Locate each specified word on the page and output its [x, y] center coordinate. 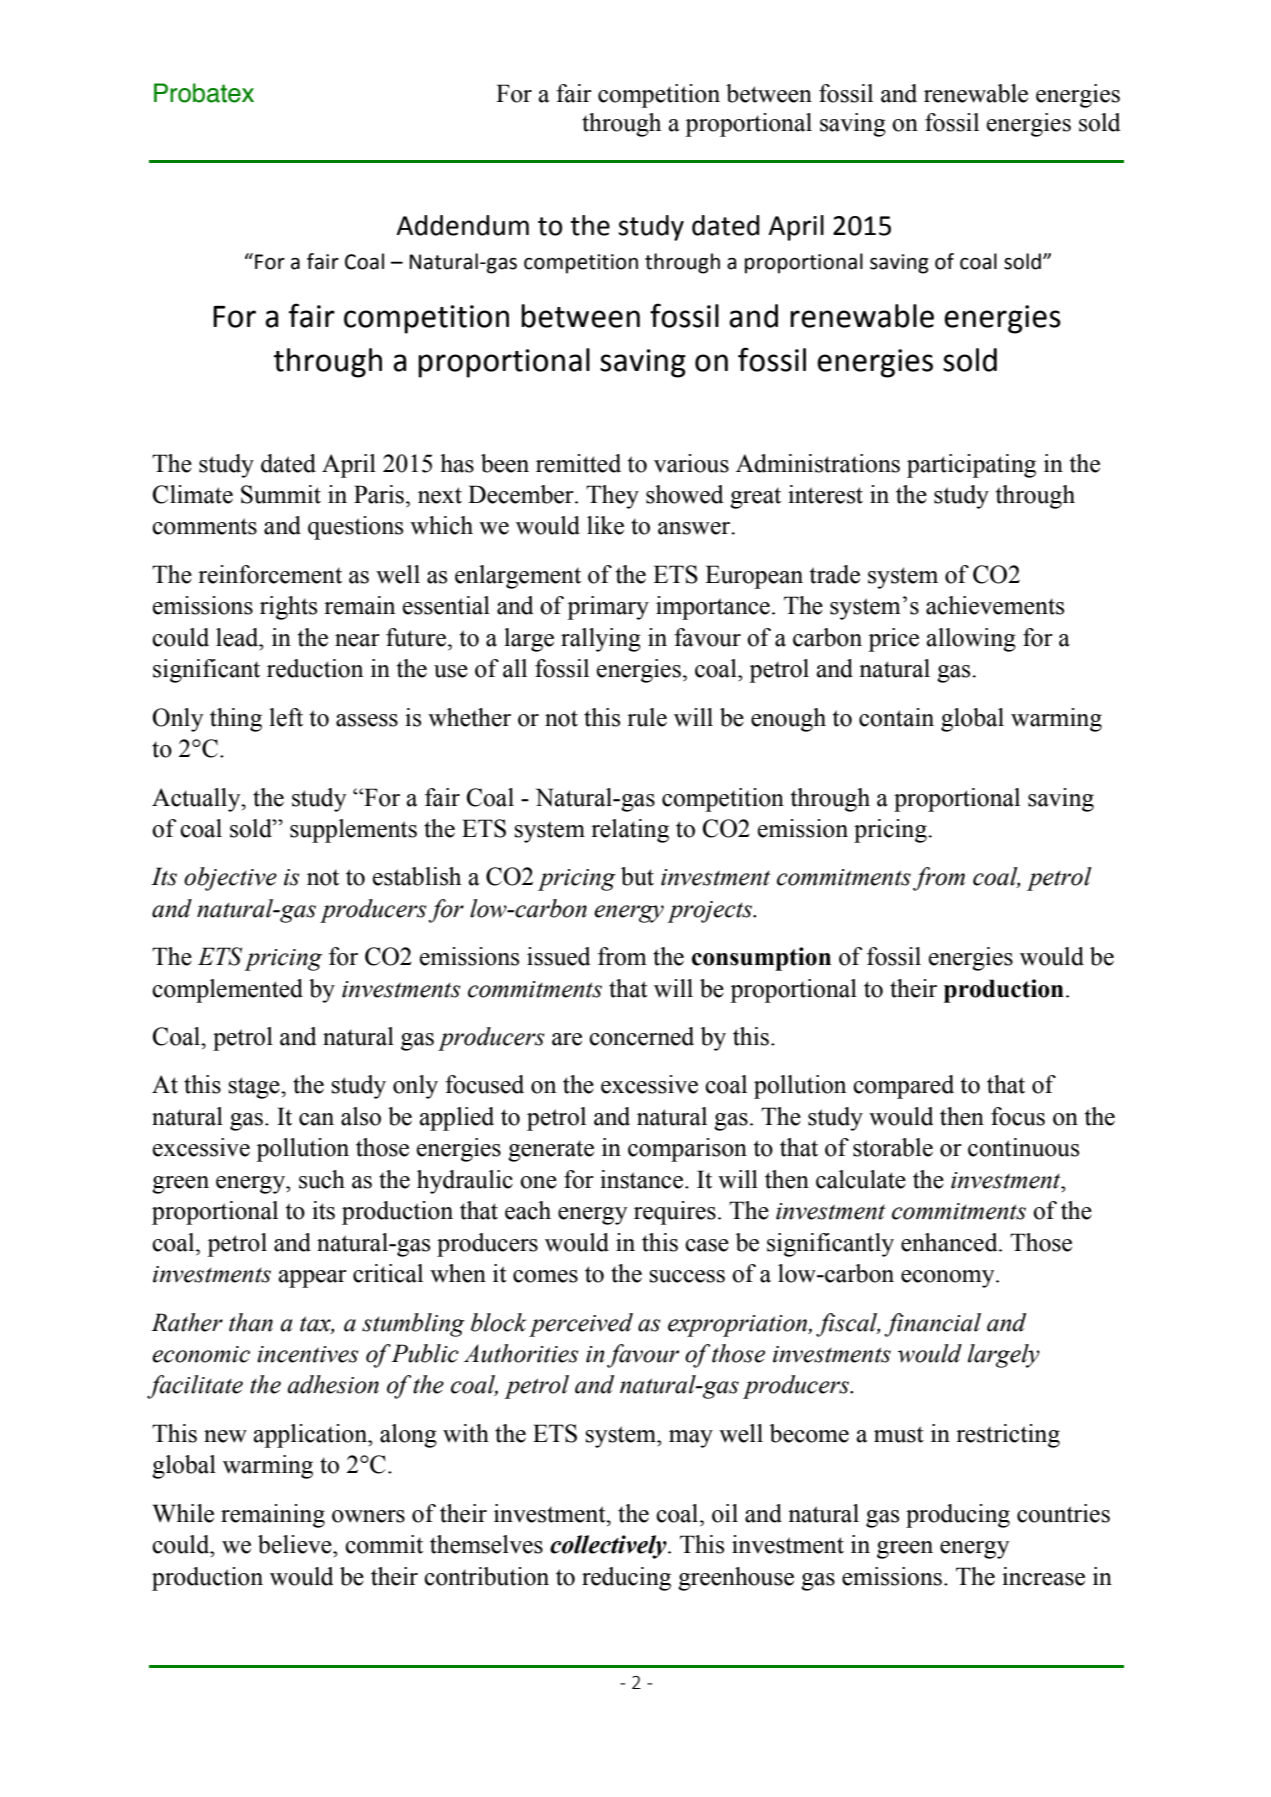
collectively [609, 1547]
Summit [281, 494]
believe [296, 1544]
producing [958, 1516]
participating [971, 466]
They [612, 497]
